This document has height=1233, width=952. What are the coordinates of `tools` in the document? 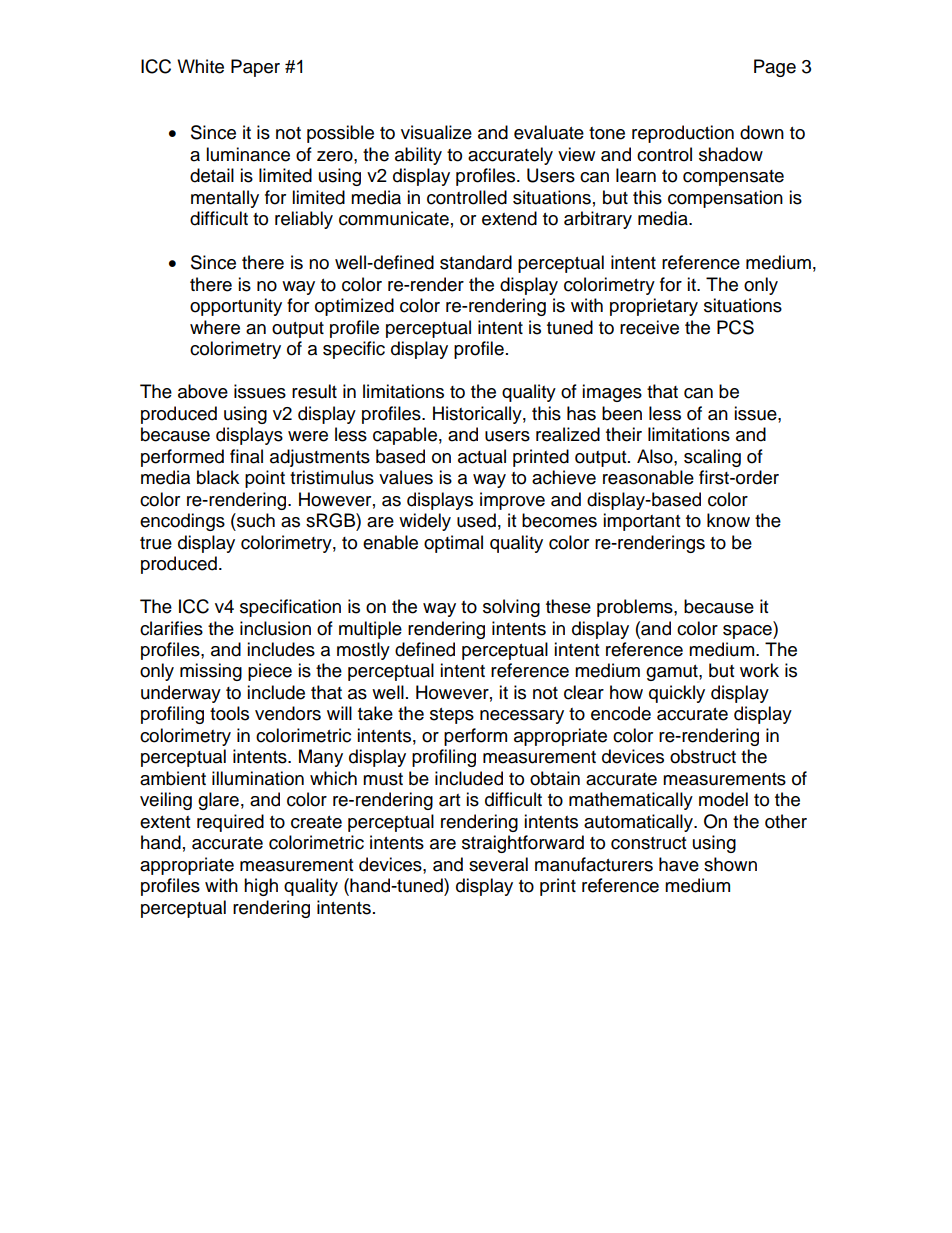 It's located at (229, 713).
